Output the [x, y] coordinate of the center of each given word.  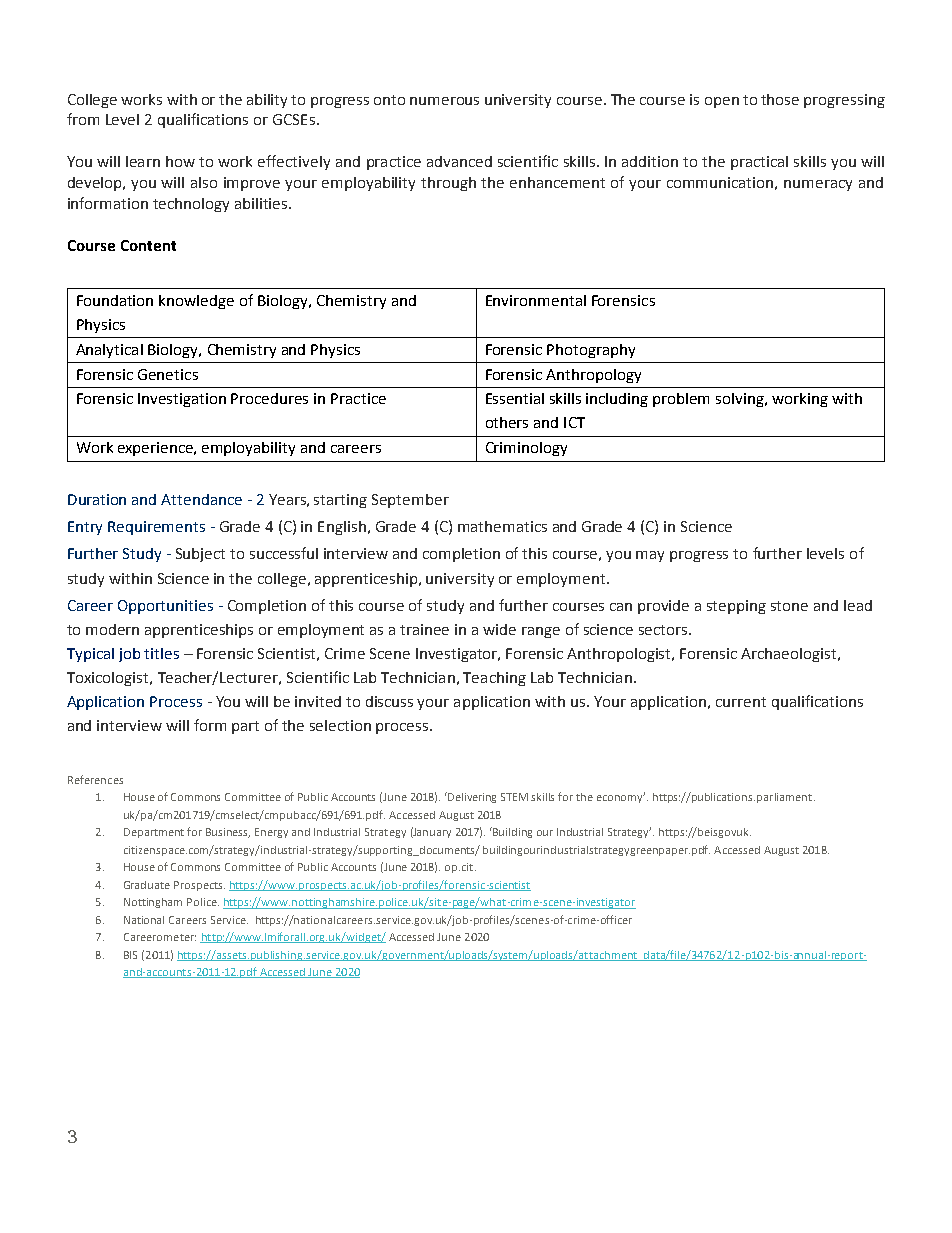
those [780, 99]
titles [161, 653]
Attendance [201, 499]
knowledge [196, 302]
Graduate [147, 885]
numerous [444, 101]
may [650, 556]
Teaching [494, 679]
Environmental [536, 300]
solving [741, 400]
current [741, 702]
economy [621, 798]
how [180, 161]
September [410, 501]
